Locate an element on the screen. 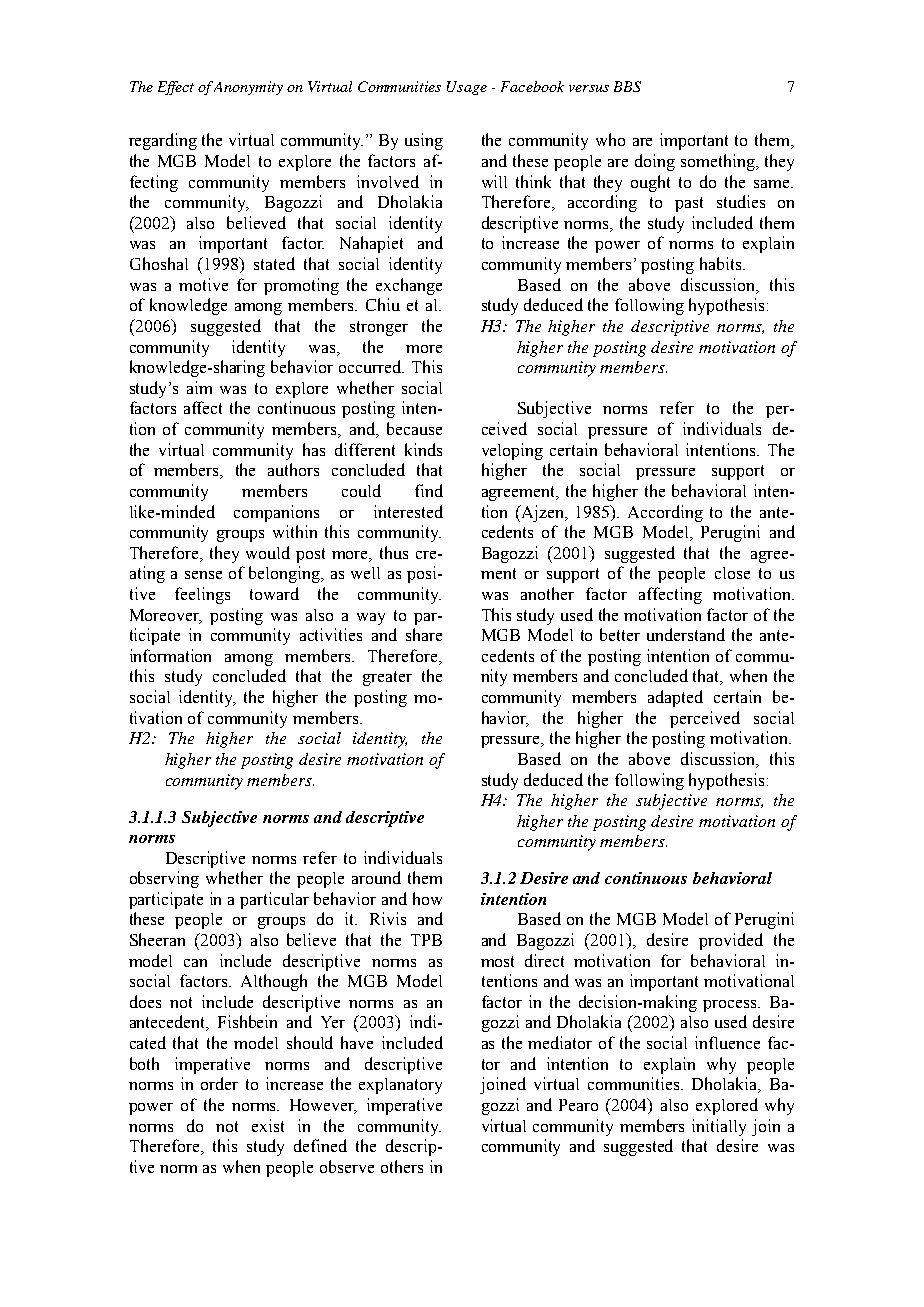 The image size is (924, 1307). exist is located at coordinates (268, 1125).
